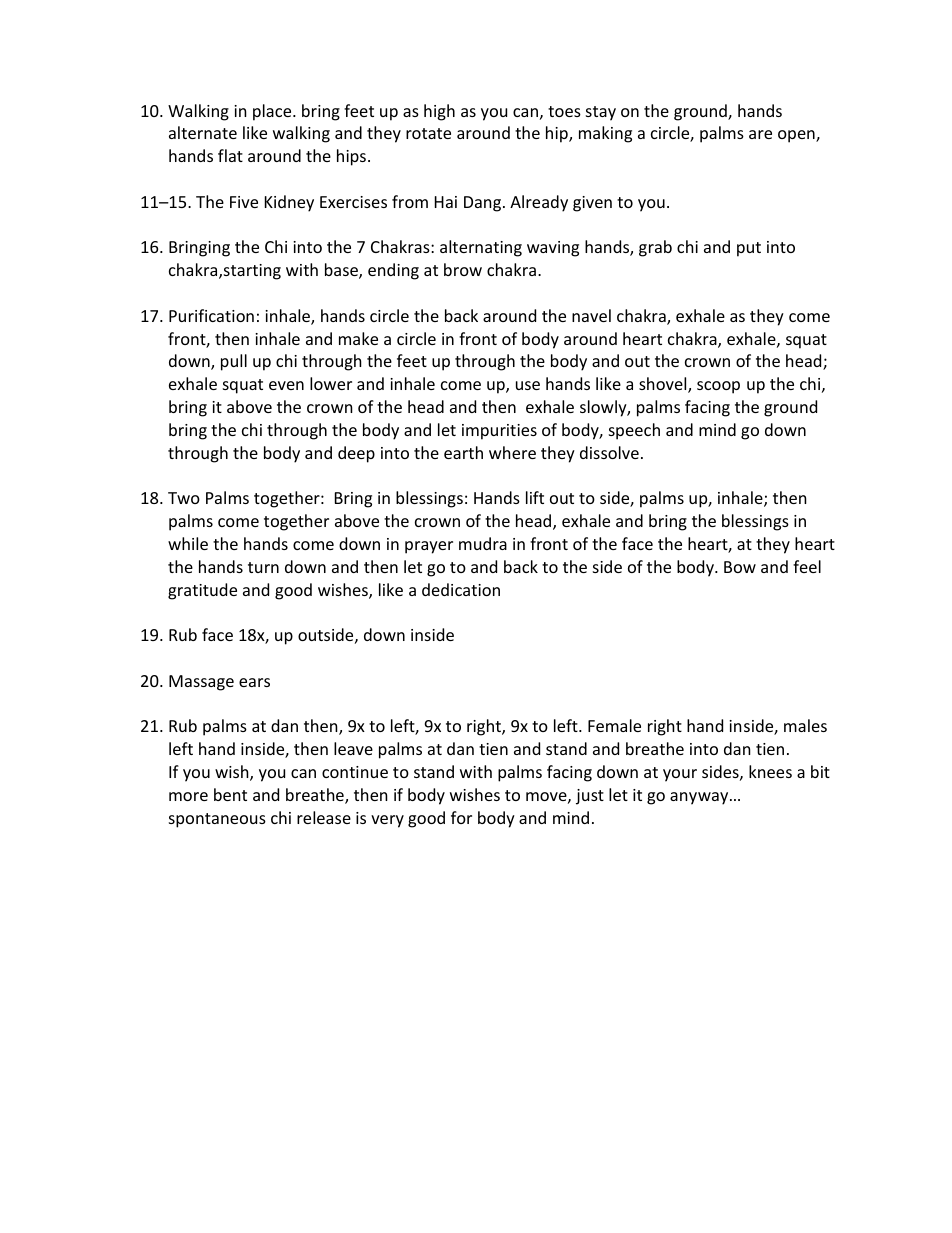 The width and height of the document is (952, 1233). I want to click on bent, so click(230, 794).
